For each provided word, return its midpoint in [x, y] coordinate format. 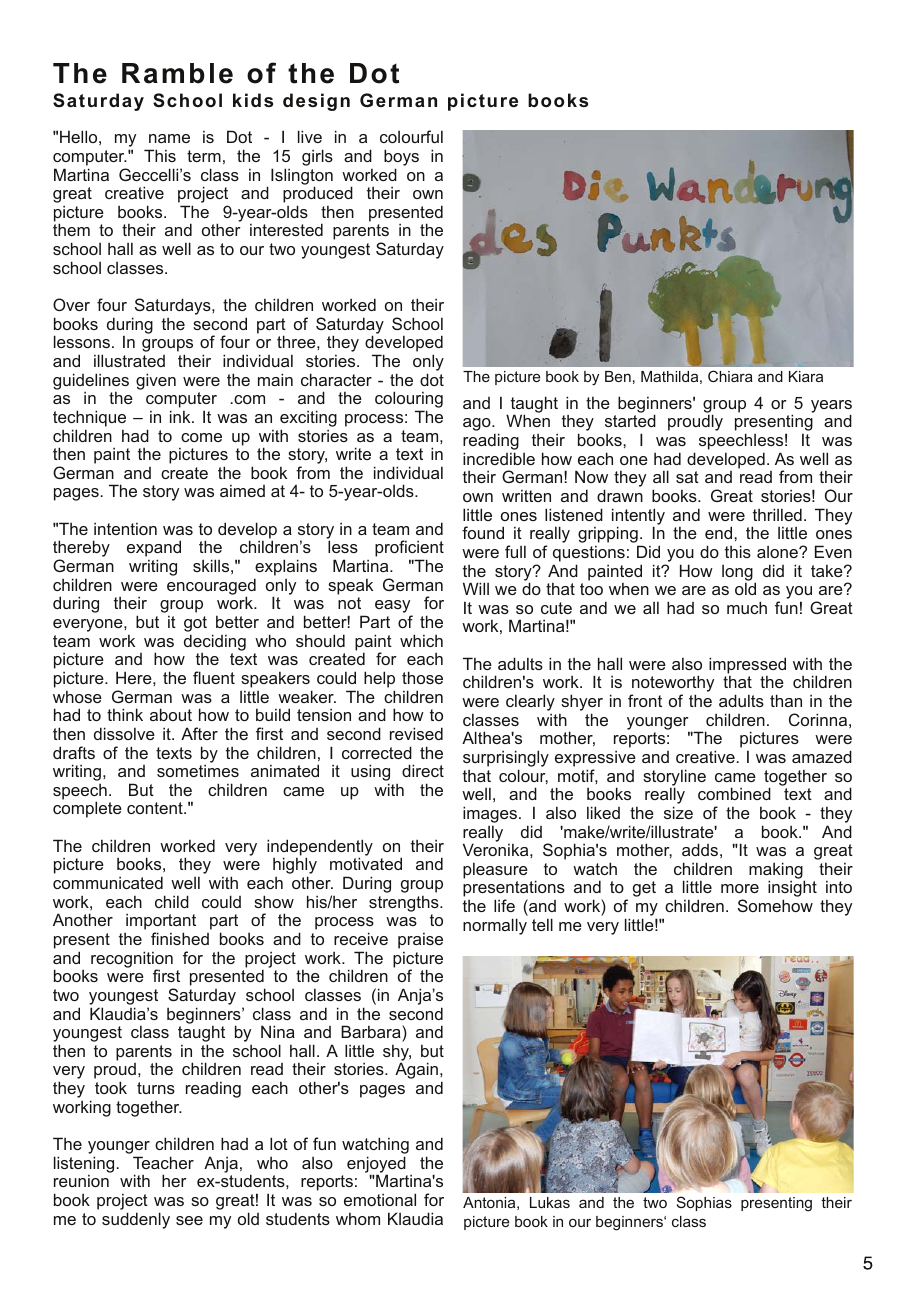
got [195, 625]
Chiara [730, 376]
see [189, 1220]
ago [478, 424]
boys [401, 157]
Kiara [806, 376]
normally [495, 926]
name [169, 138]
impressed [747, 665]
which [421, 640]
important [161, 923]
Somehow [775, 905]
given [156, 381]
